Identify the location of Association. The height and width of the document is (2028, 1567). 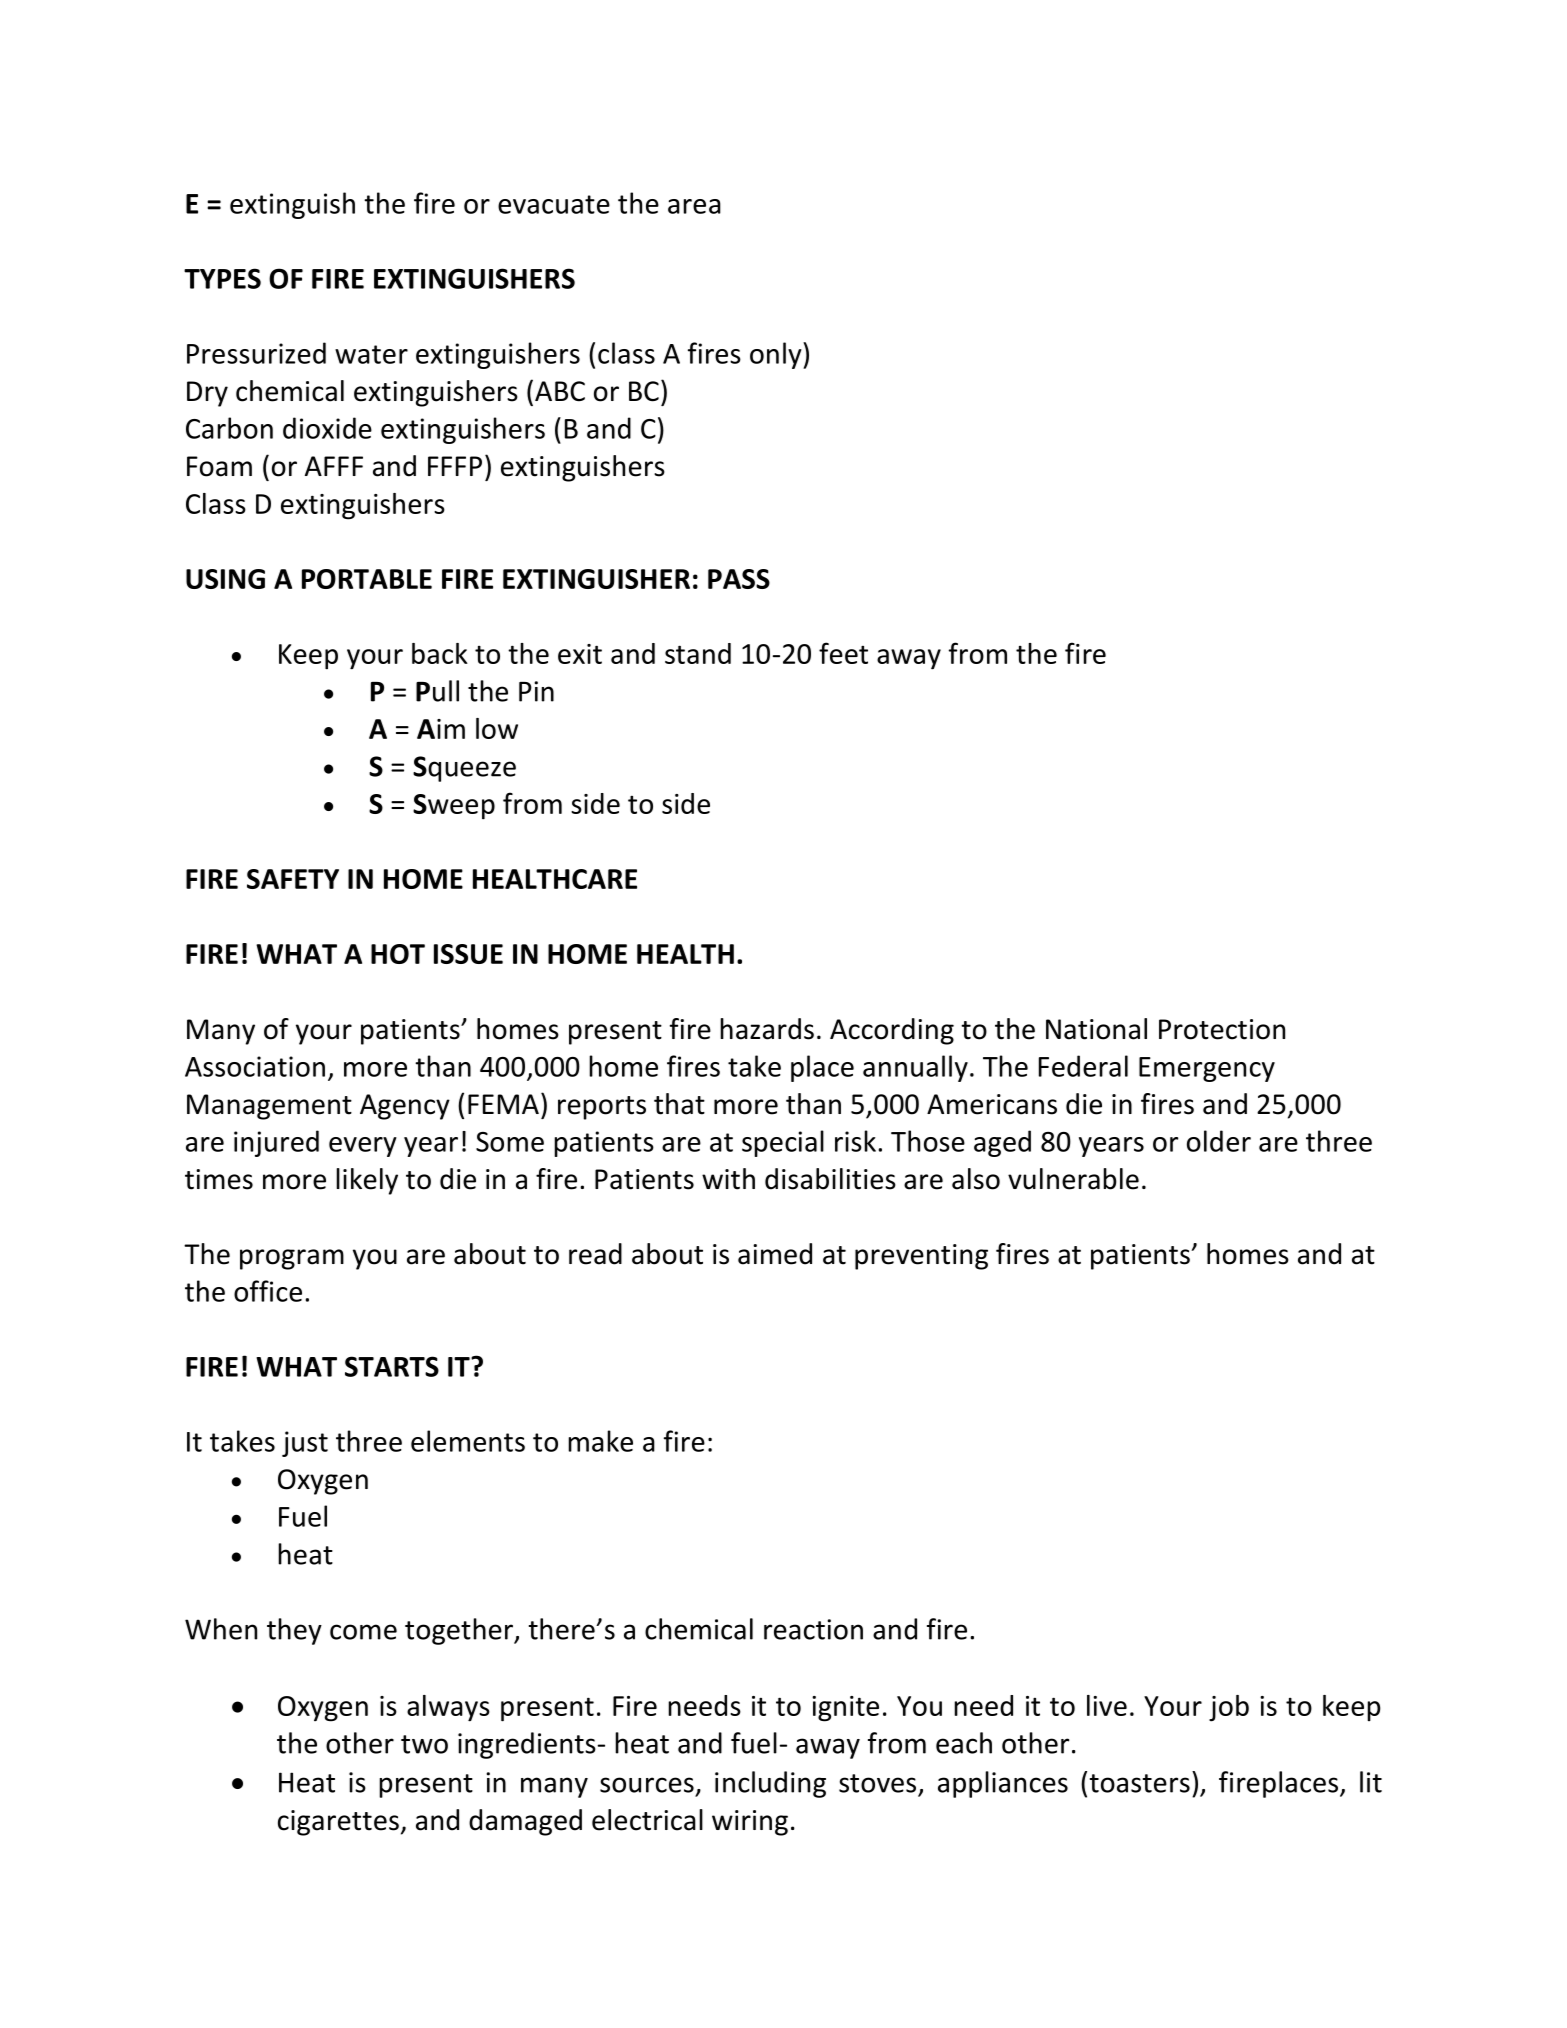
(255, 1066).
